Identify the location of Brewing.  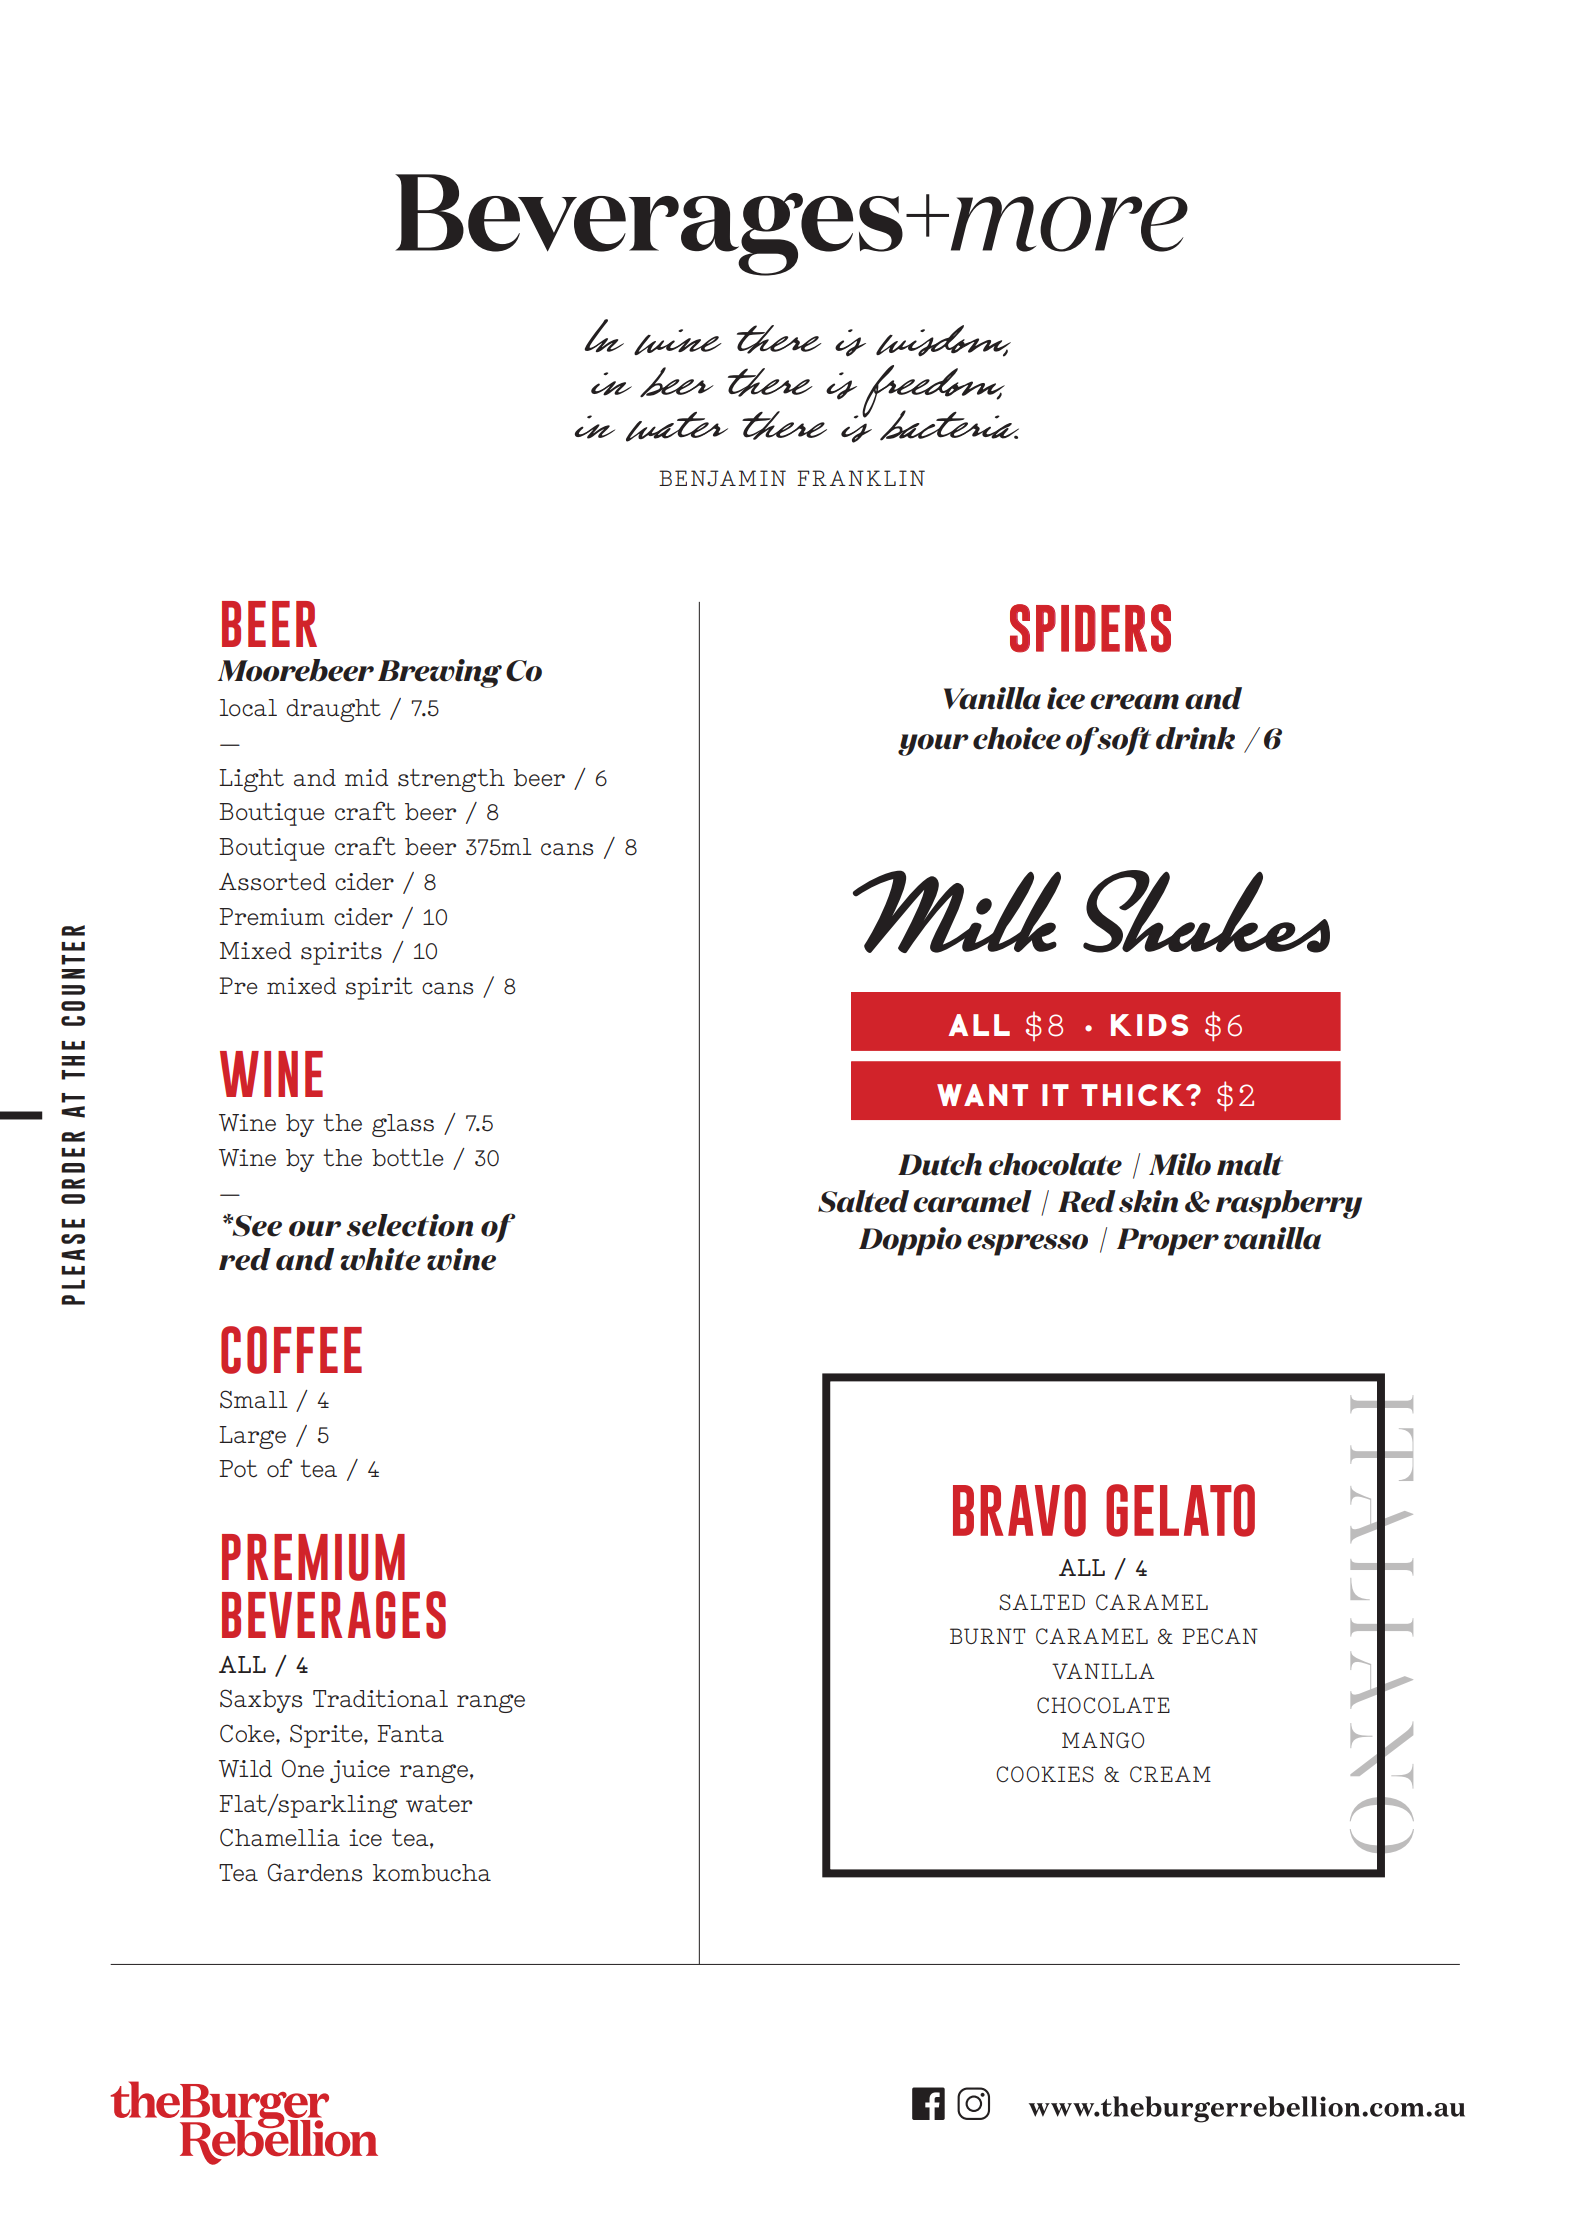
(440, 673).
